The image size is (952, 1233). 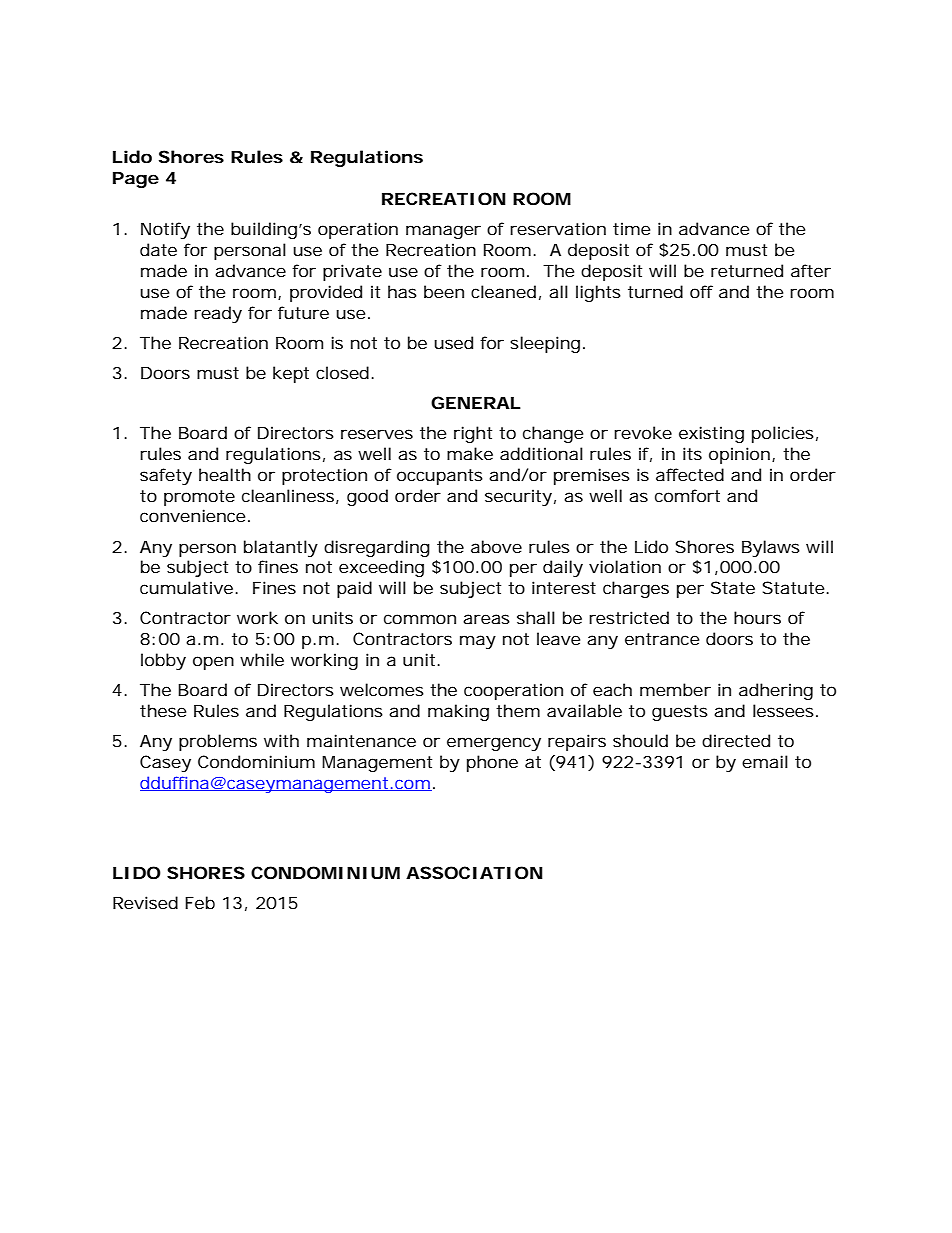 I want to click on manager, so click(x=443, y=232).
